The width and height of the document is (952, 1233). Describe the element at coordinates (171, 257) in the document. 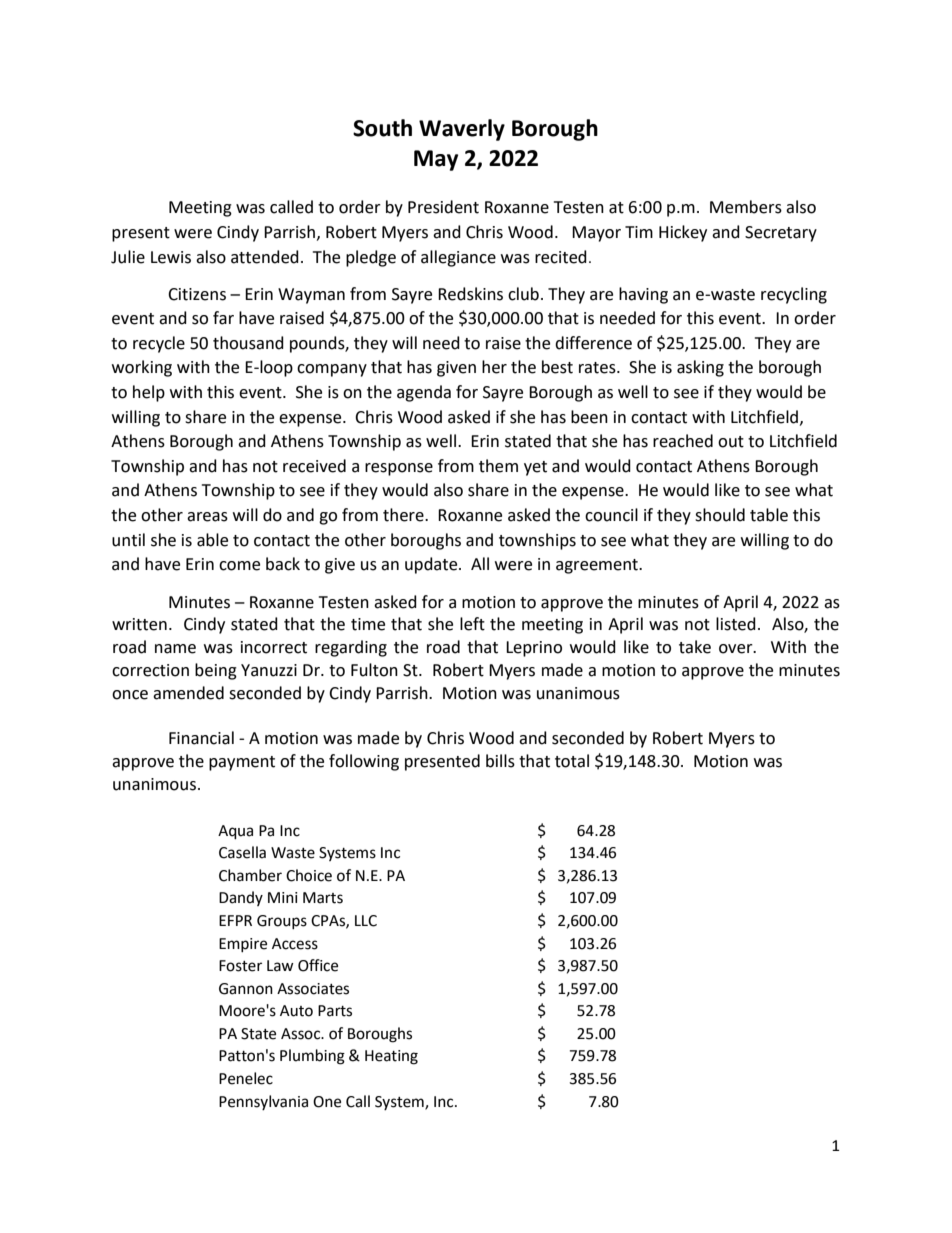

I see `Lewis` at that location.
